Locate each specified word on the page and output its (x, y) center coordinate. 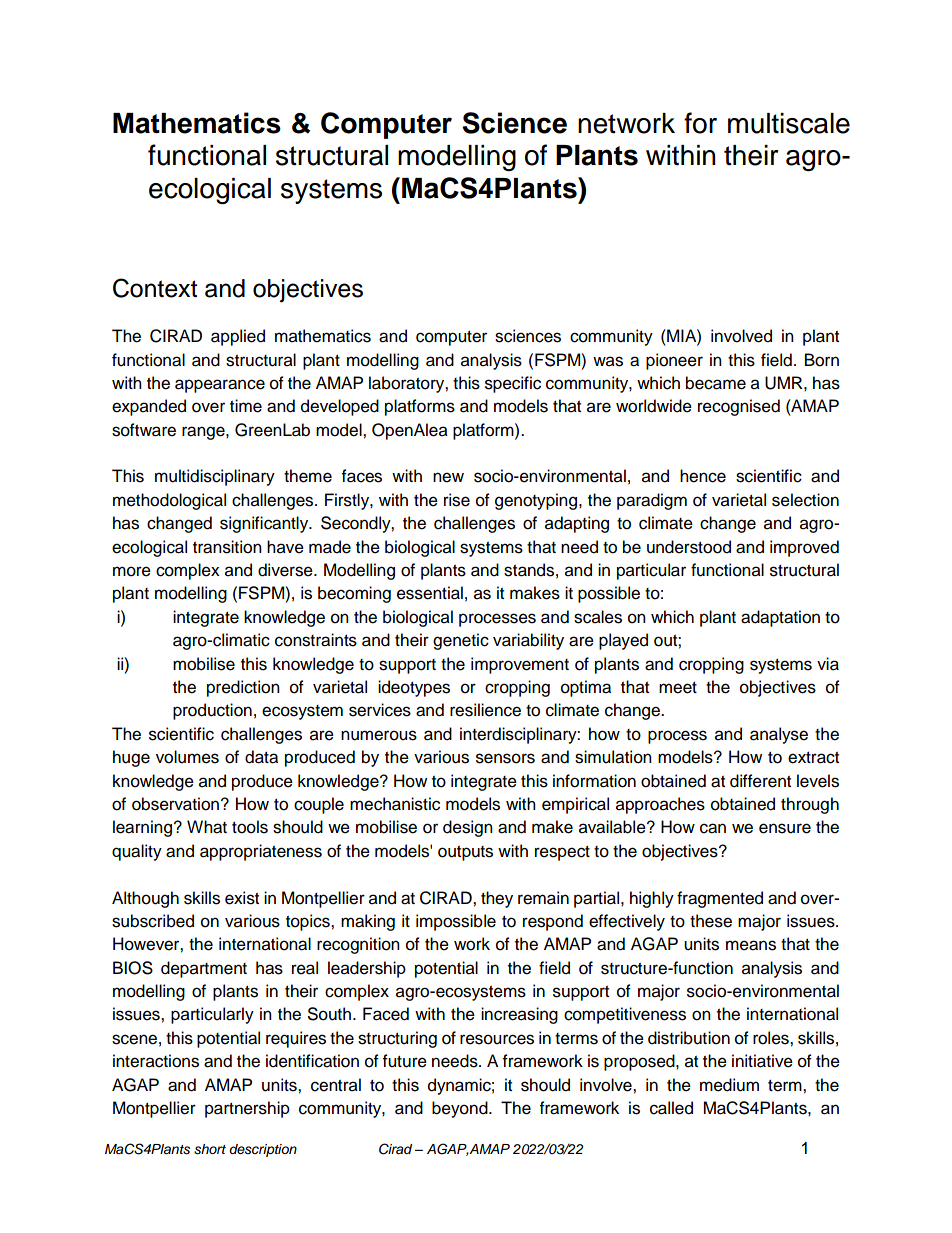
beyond (461, 1109)
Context (155, 288)
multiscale (789, 123)
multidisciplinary (215, 477)
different (760, 781)
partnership (247, 1109)
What (207, 827)
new (448, 477)
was (608, 361)
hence (703, 476)
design (468, 828)
